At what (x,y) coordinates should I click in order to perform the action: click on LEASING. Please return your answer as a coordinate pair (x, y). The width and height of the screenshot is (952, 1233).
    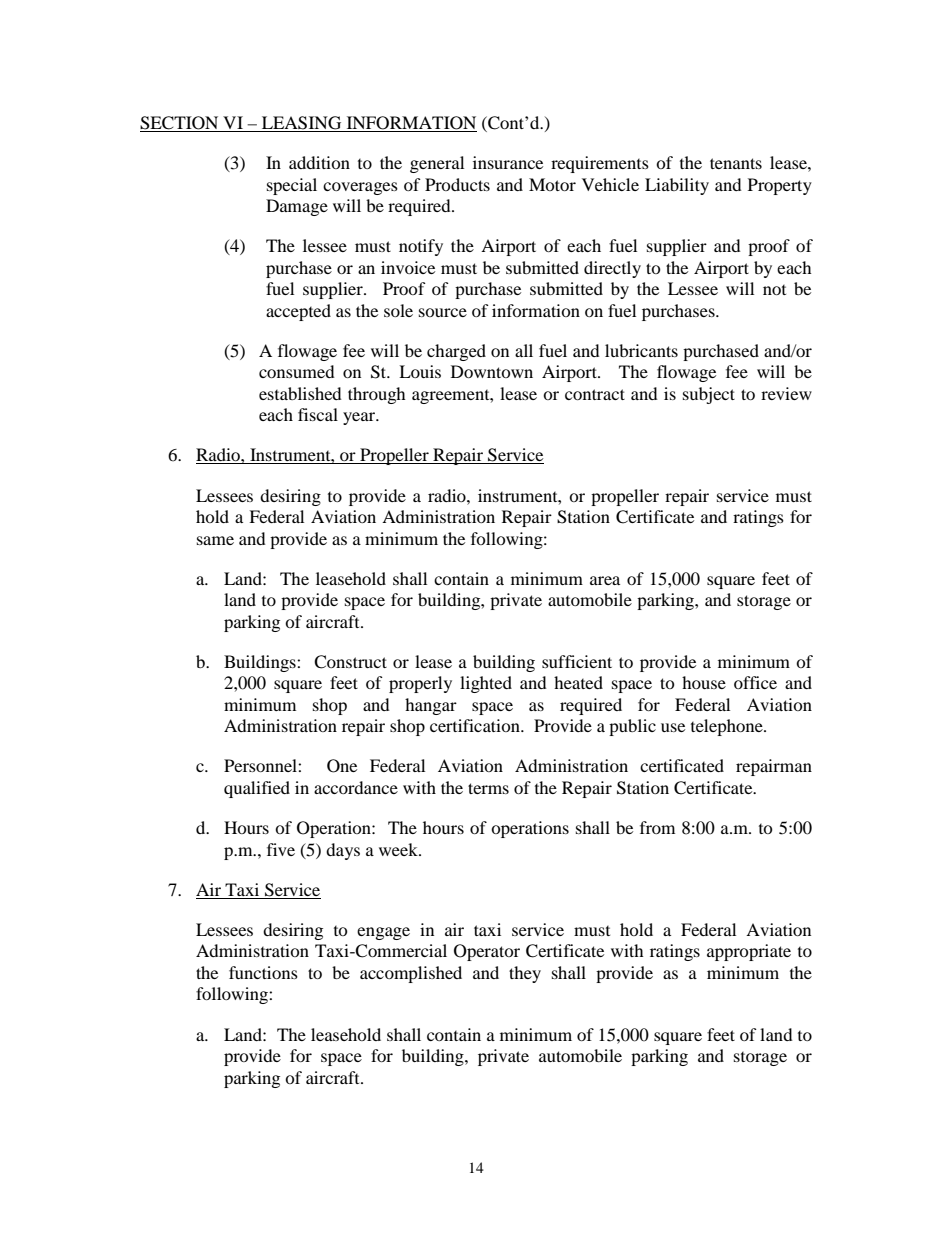
    Looking at the image, I should click on (302, 124).
